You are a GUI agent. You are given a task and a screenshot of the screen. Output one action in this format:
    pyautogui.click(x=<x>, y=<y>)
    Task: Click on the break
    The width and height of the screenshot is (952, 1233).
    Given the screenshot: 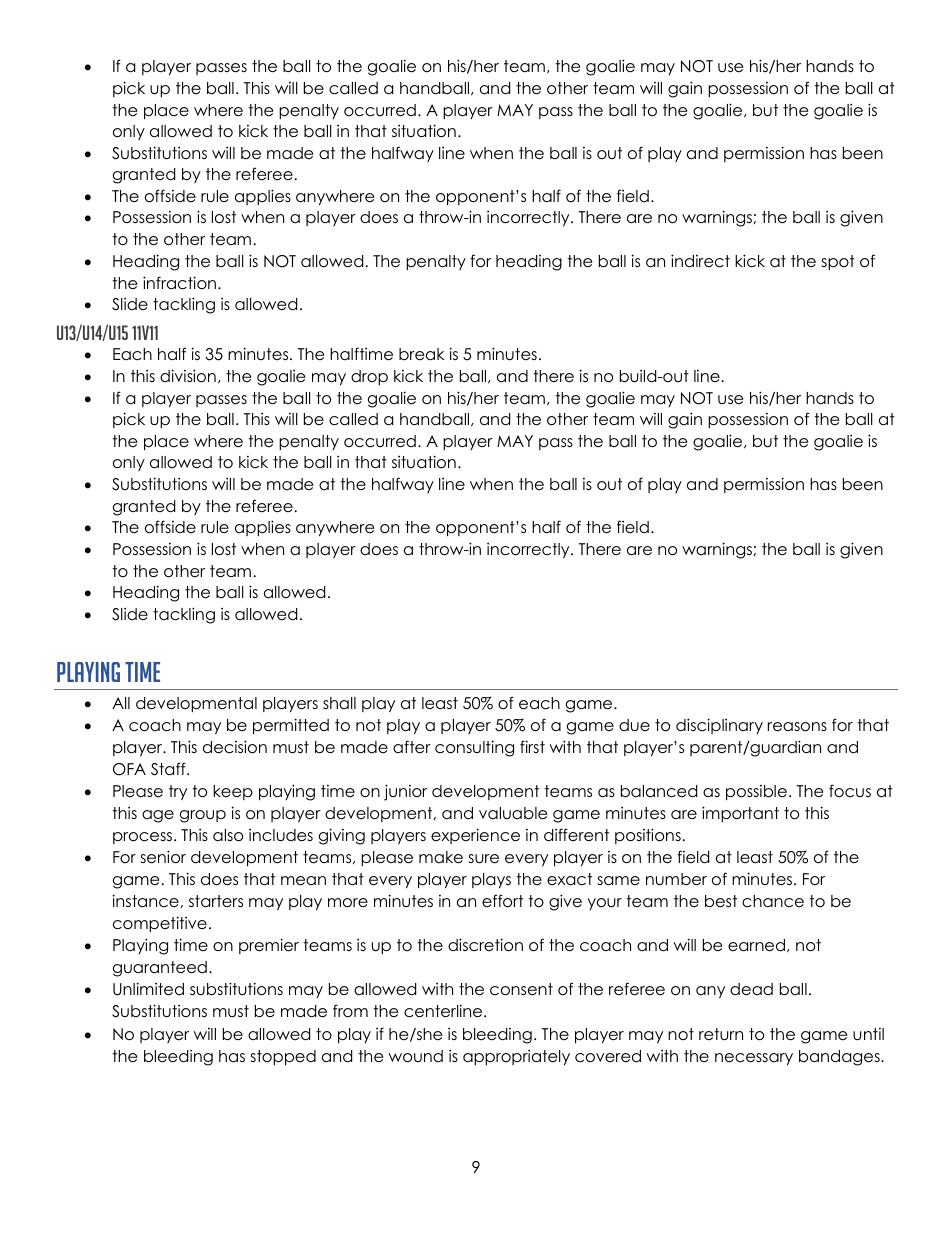 What is the action you would take?
    pyautogui.click(x=421, y=354)
